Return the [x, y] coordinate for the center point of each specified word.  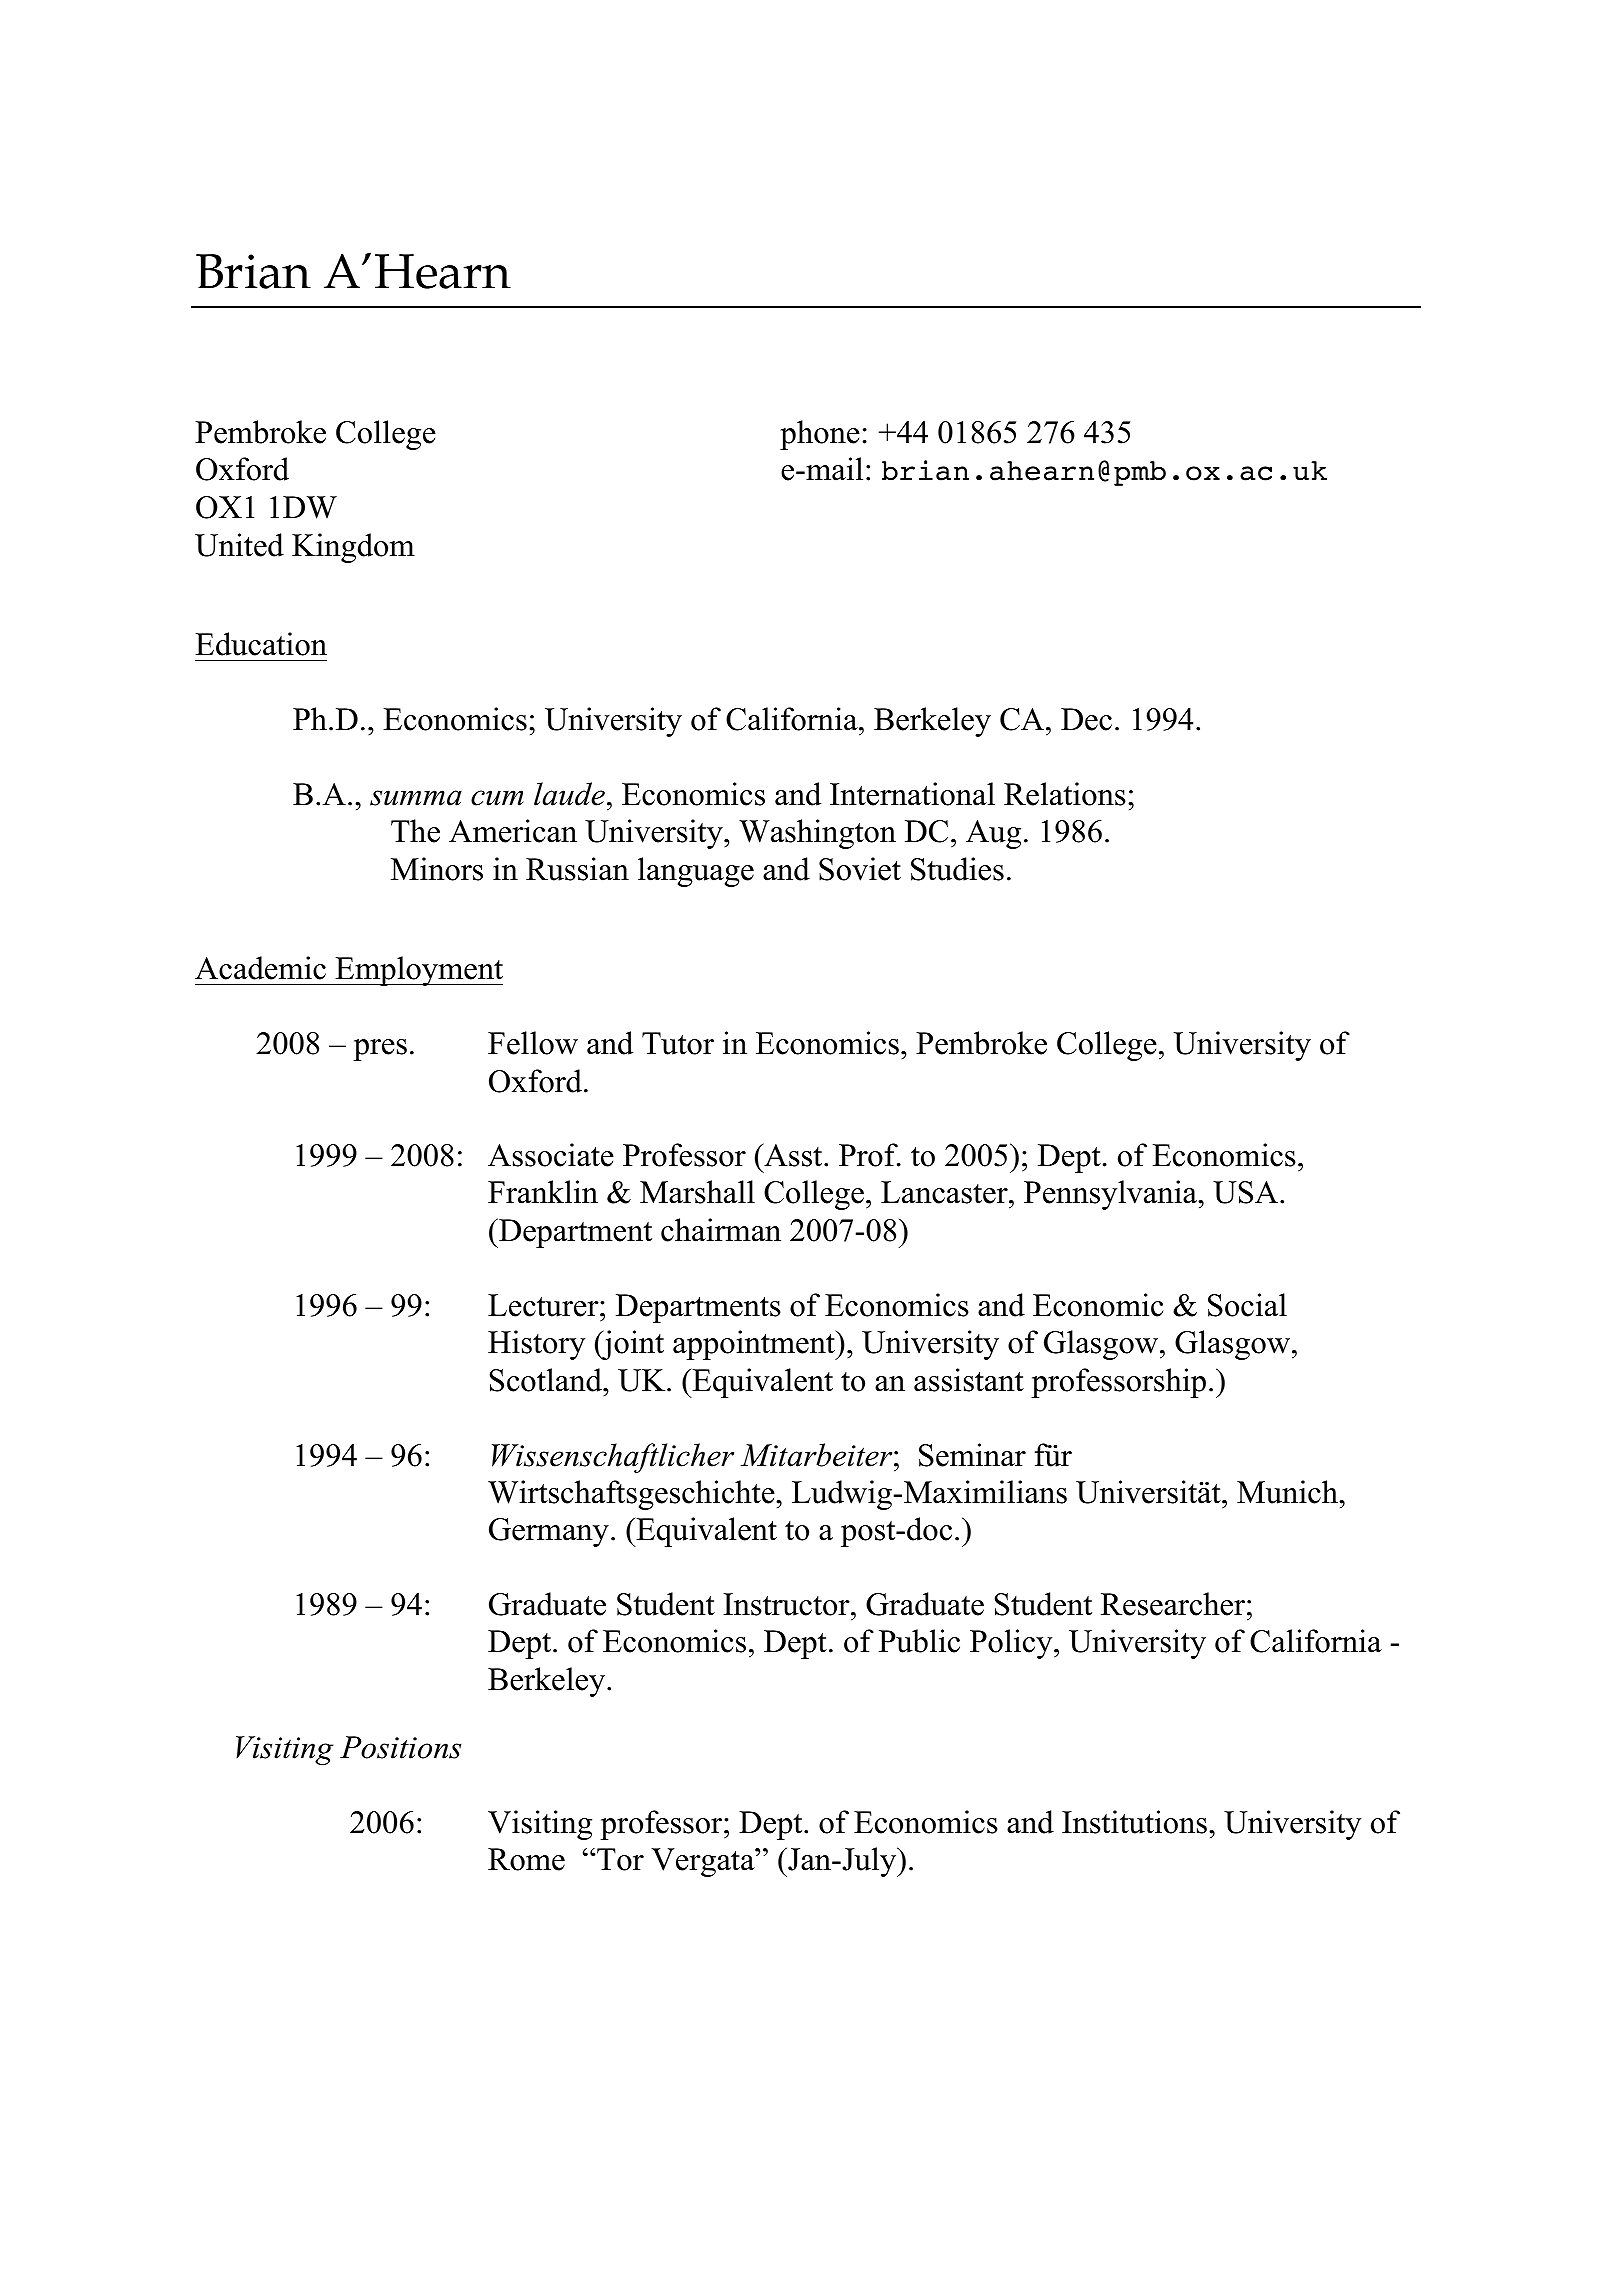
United [239, 545]
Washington [817, 834]
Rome [526, 1859]
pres [380, 1050]
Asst [793, 1155]
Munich [1288, 1492]
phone [820, 435]
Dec [1086, 719]
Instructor [787, 1604]
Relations [1065, 794]
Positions [400, 1747]
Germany [549, 1532]
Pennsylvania [1112, 1195]
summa [416, 798]
